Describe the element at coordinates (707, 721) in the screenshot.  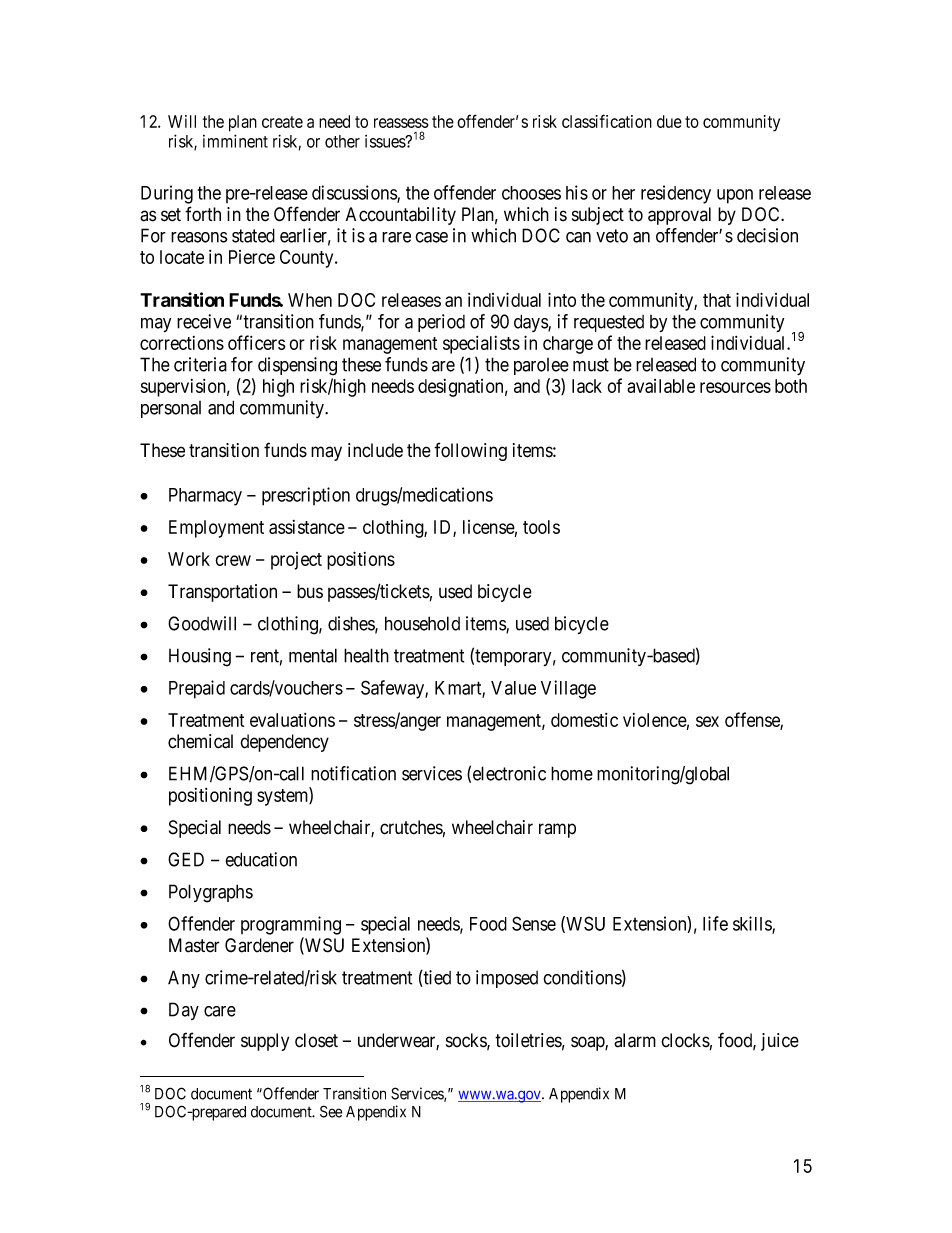
I see `sex` at that location.
